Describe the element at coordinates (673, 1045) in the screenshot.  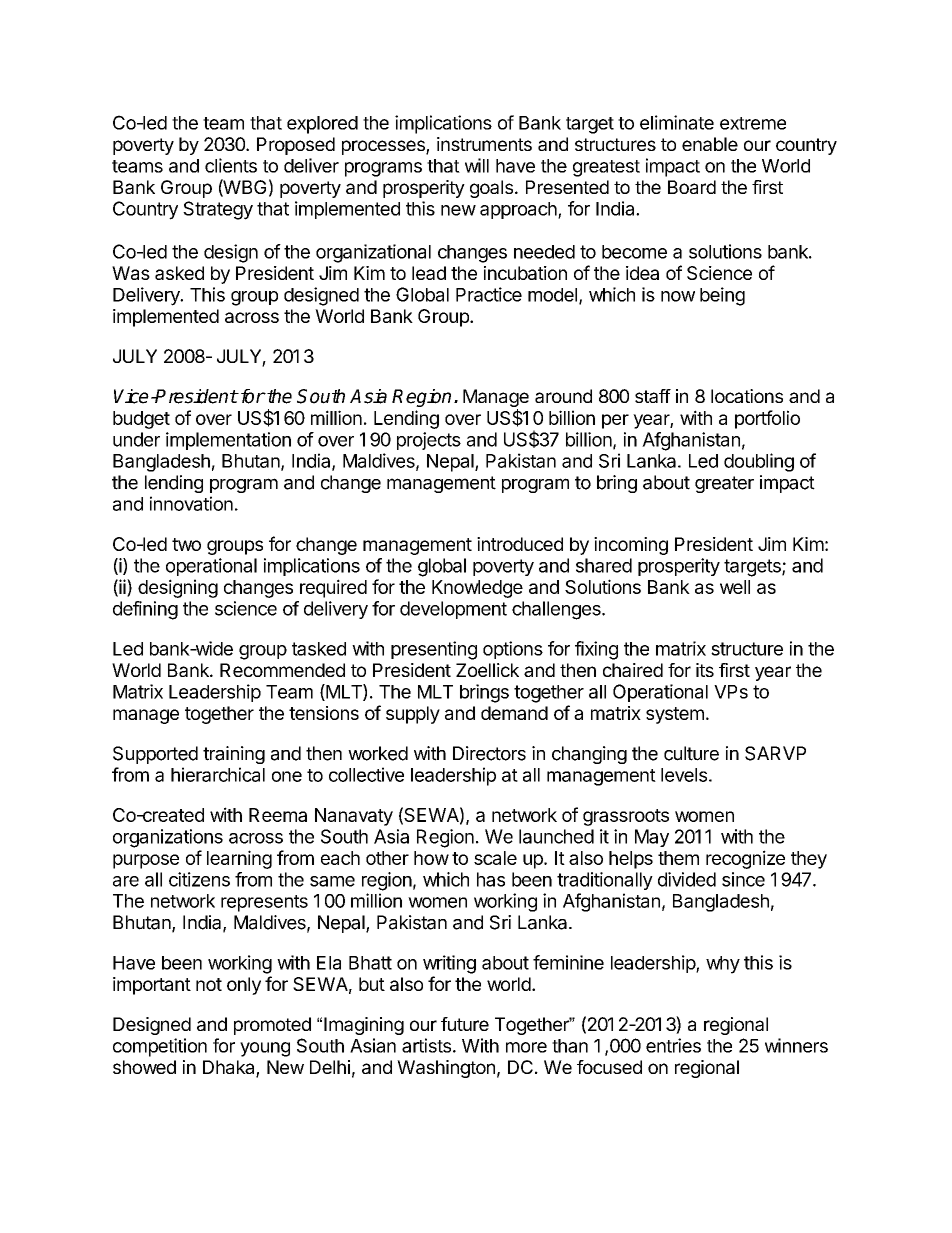
I see `entries` at that location.
